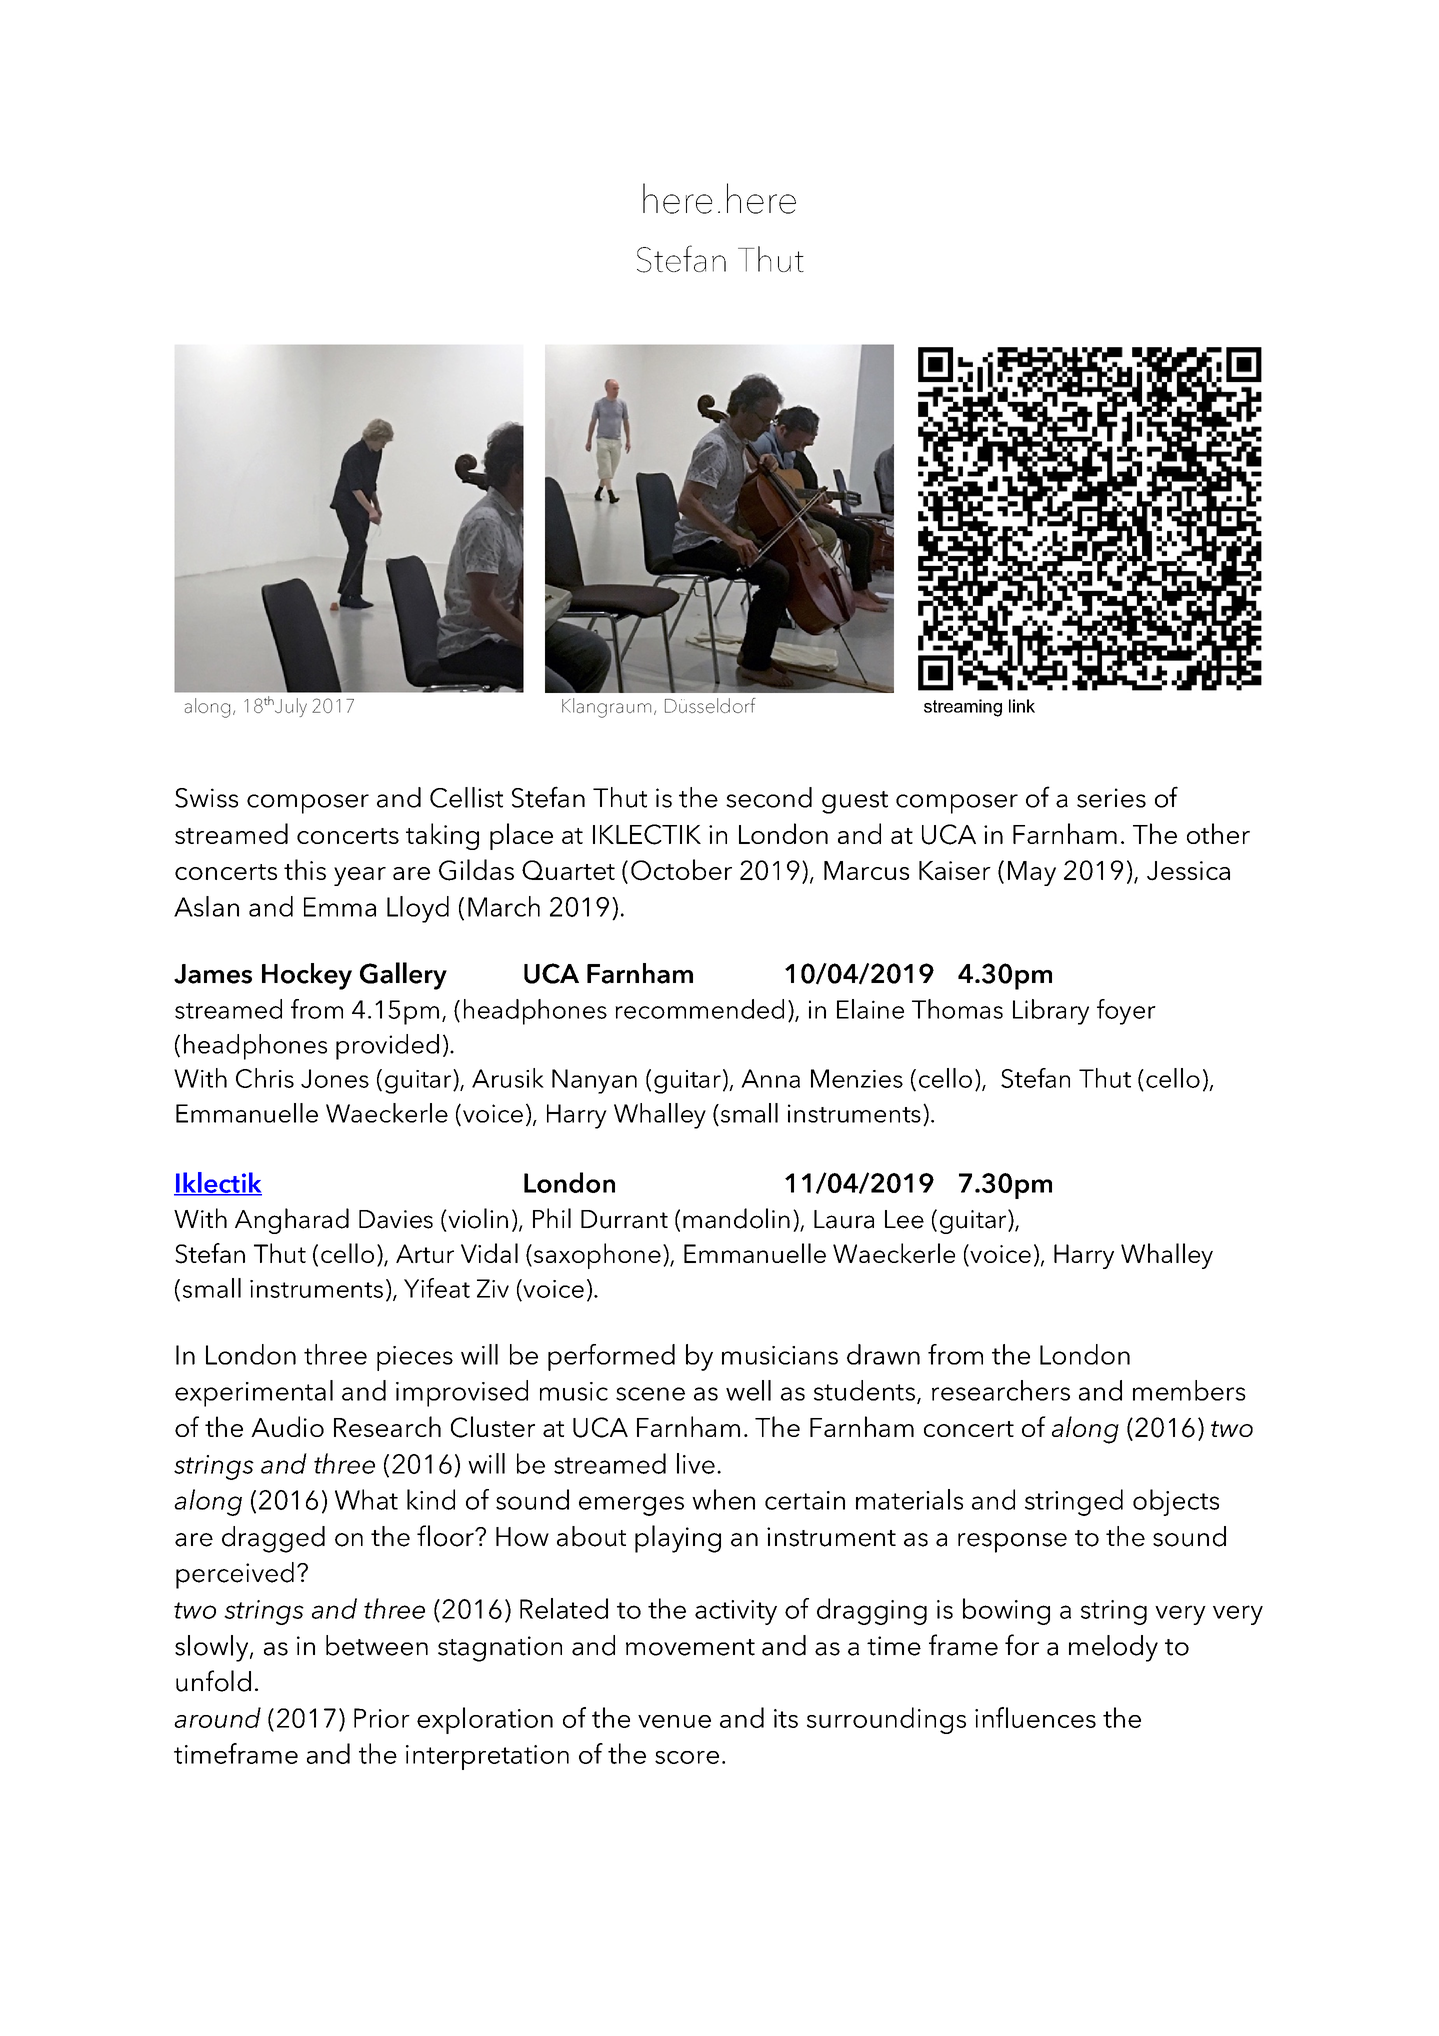 This page has width=1439, height=2036. I want to click on Audio, so click(287, 1426).
